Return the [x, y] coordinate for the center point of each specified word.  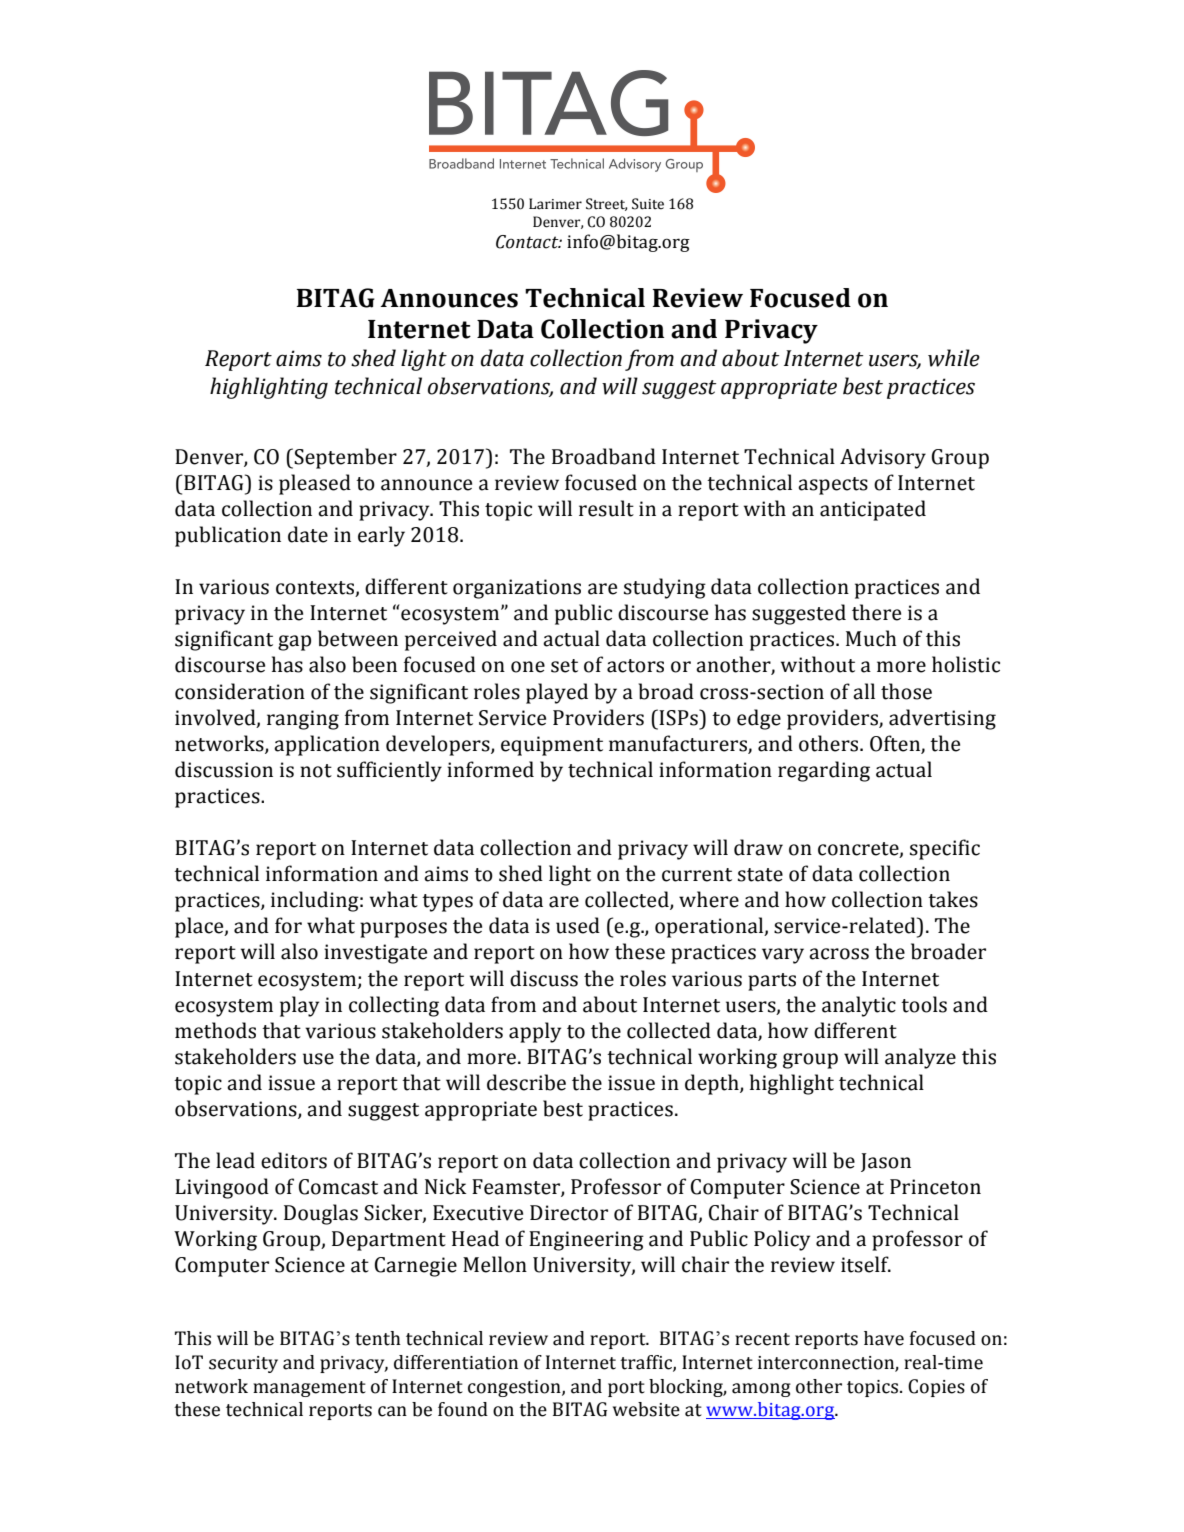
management [309, 1389]
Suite [648, 204]
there [876, 612]
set [564, 666]
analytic [859, 1006]
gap [294, 643]
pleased [315, 484]
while [954, 358]
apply [535, 1032]
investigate [375, 954]
